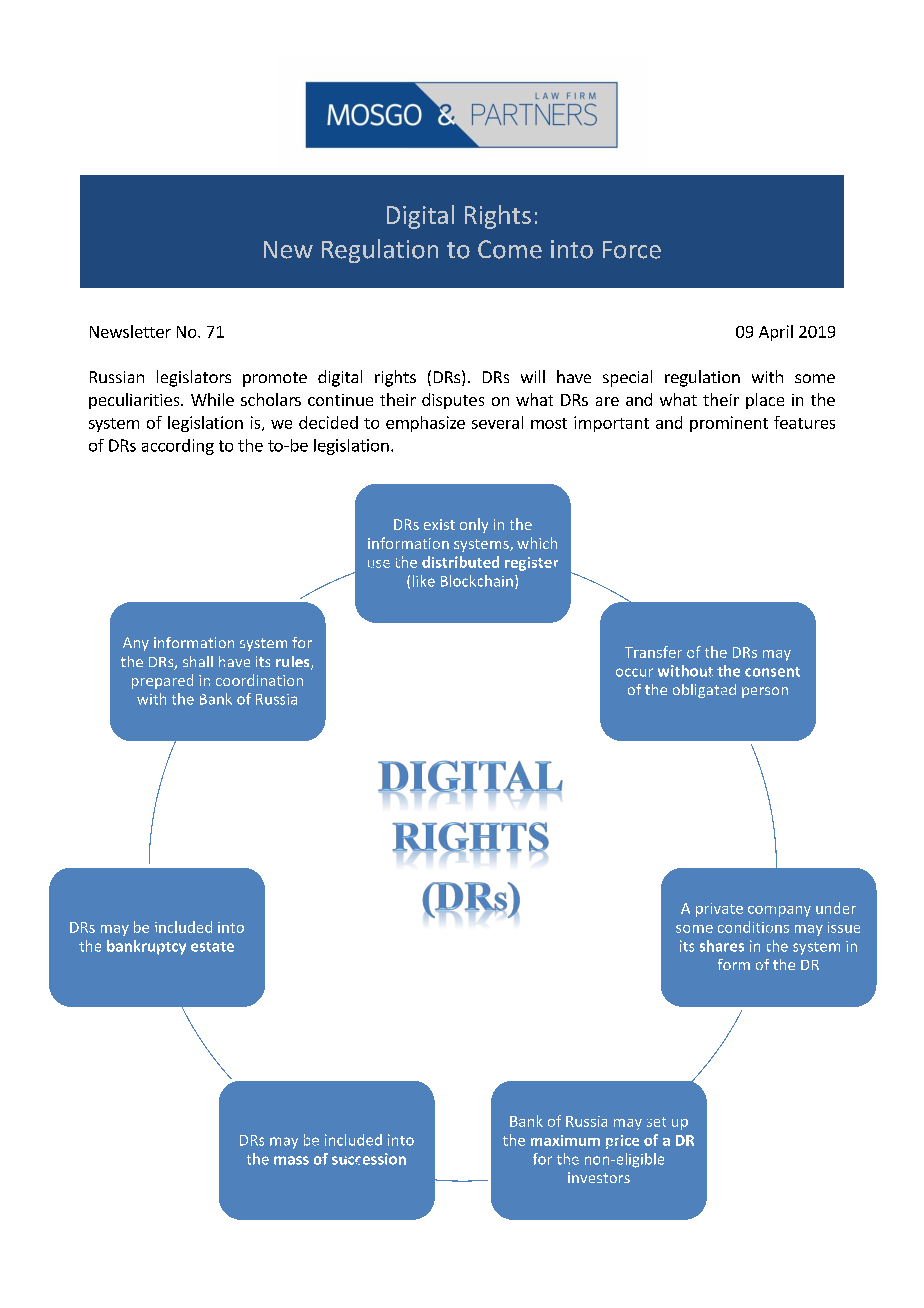 The height and width of the screenshot is (1308, 924). What do you see at coordinates (259, 680) in the screenshot?
I see `coordination` at bounding box center [259, 680].
